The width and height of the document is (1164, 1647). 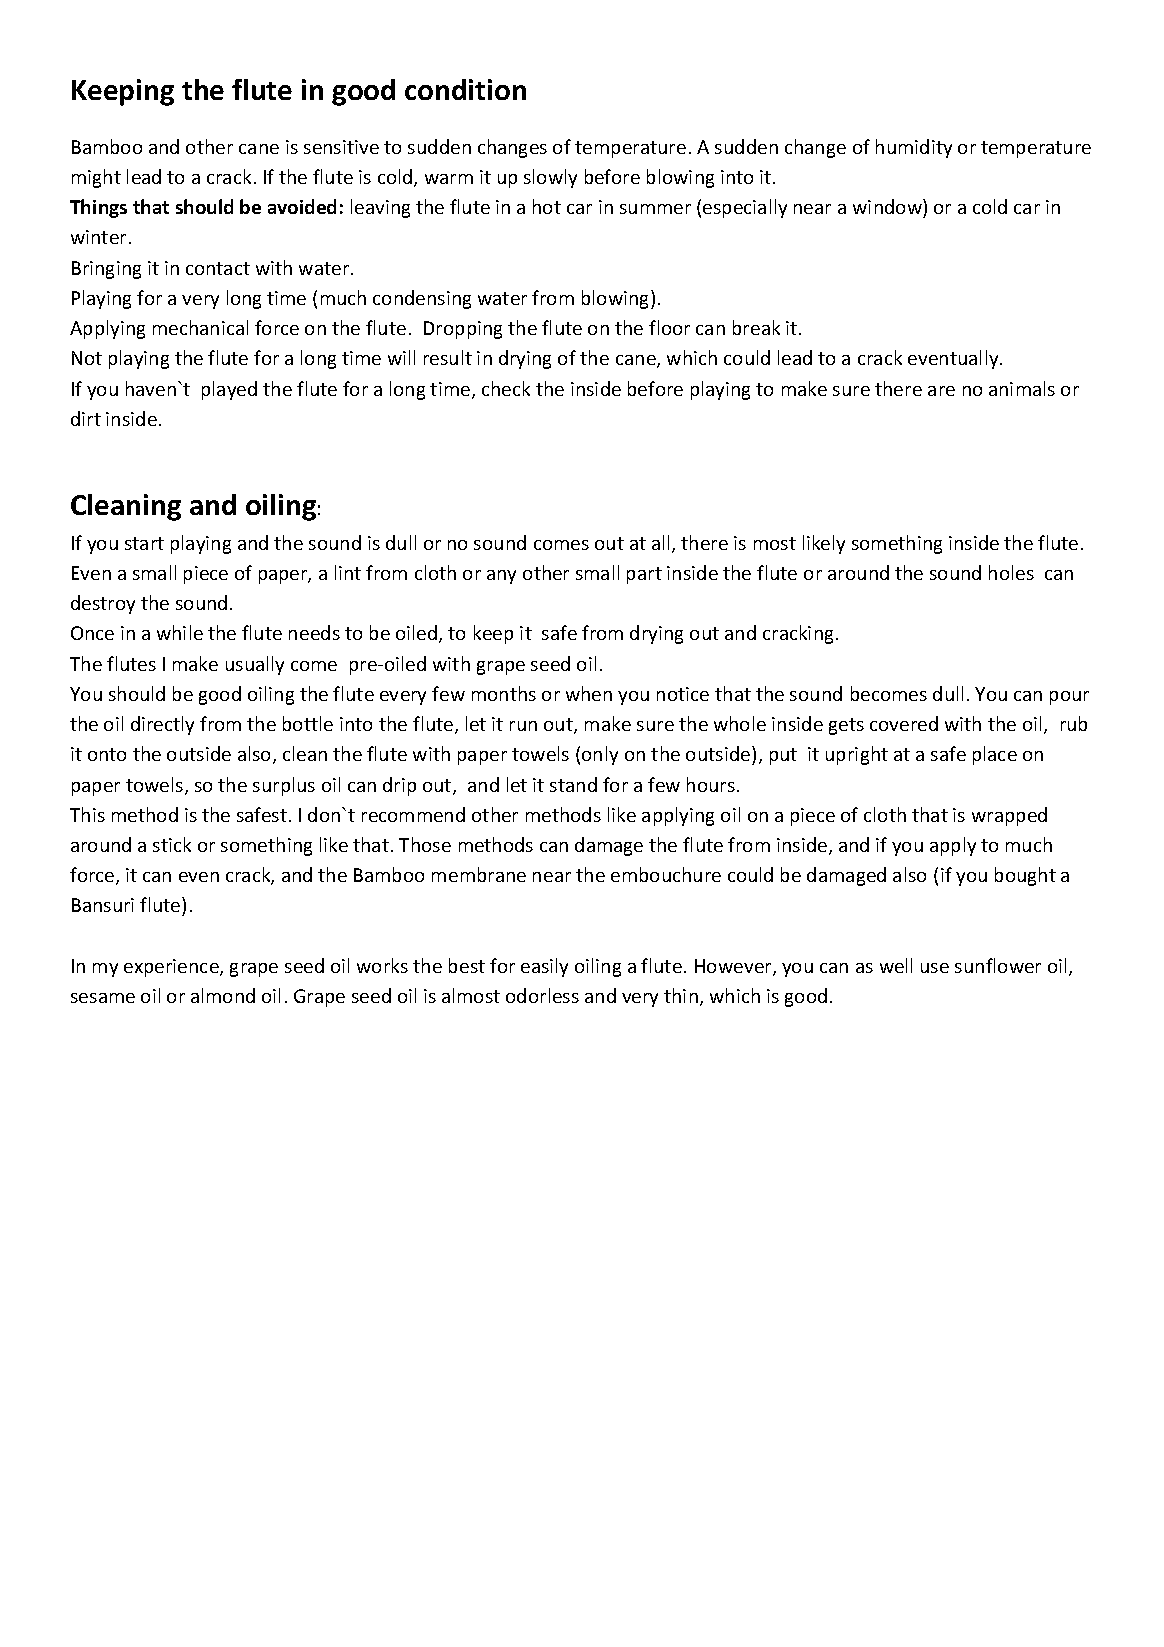 I want to click on experience, so click(x=172, y=968).
